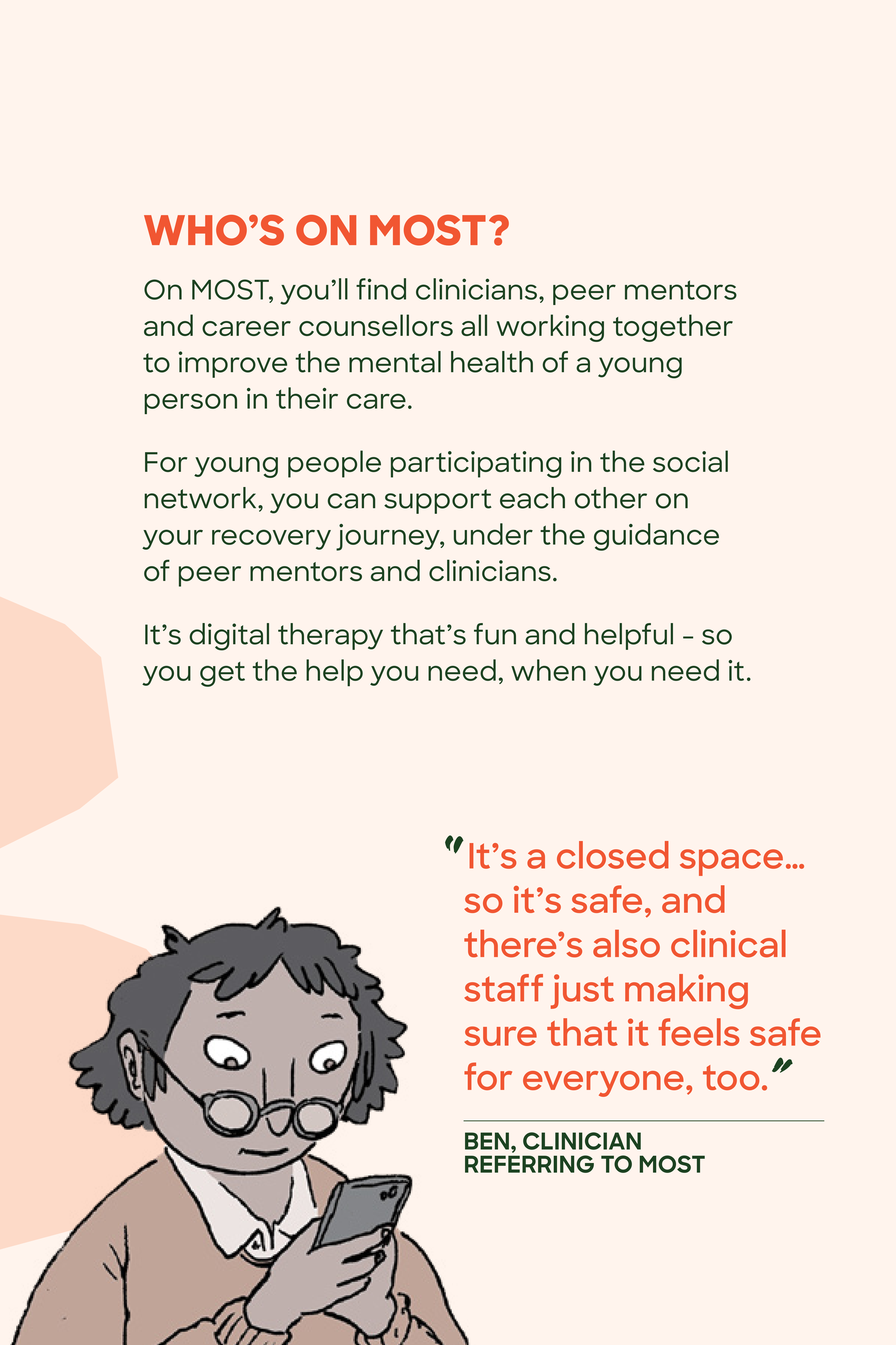 This screenshot has width=896, height=1345. What do you see at coordinates (233, 364) in the screenshot?
I see `improve` at bounding box center [233, 364].
